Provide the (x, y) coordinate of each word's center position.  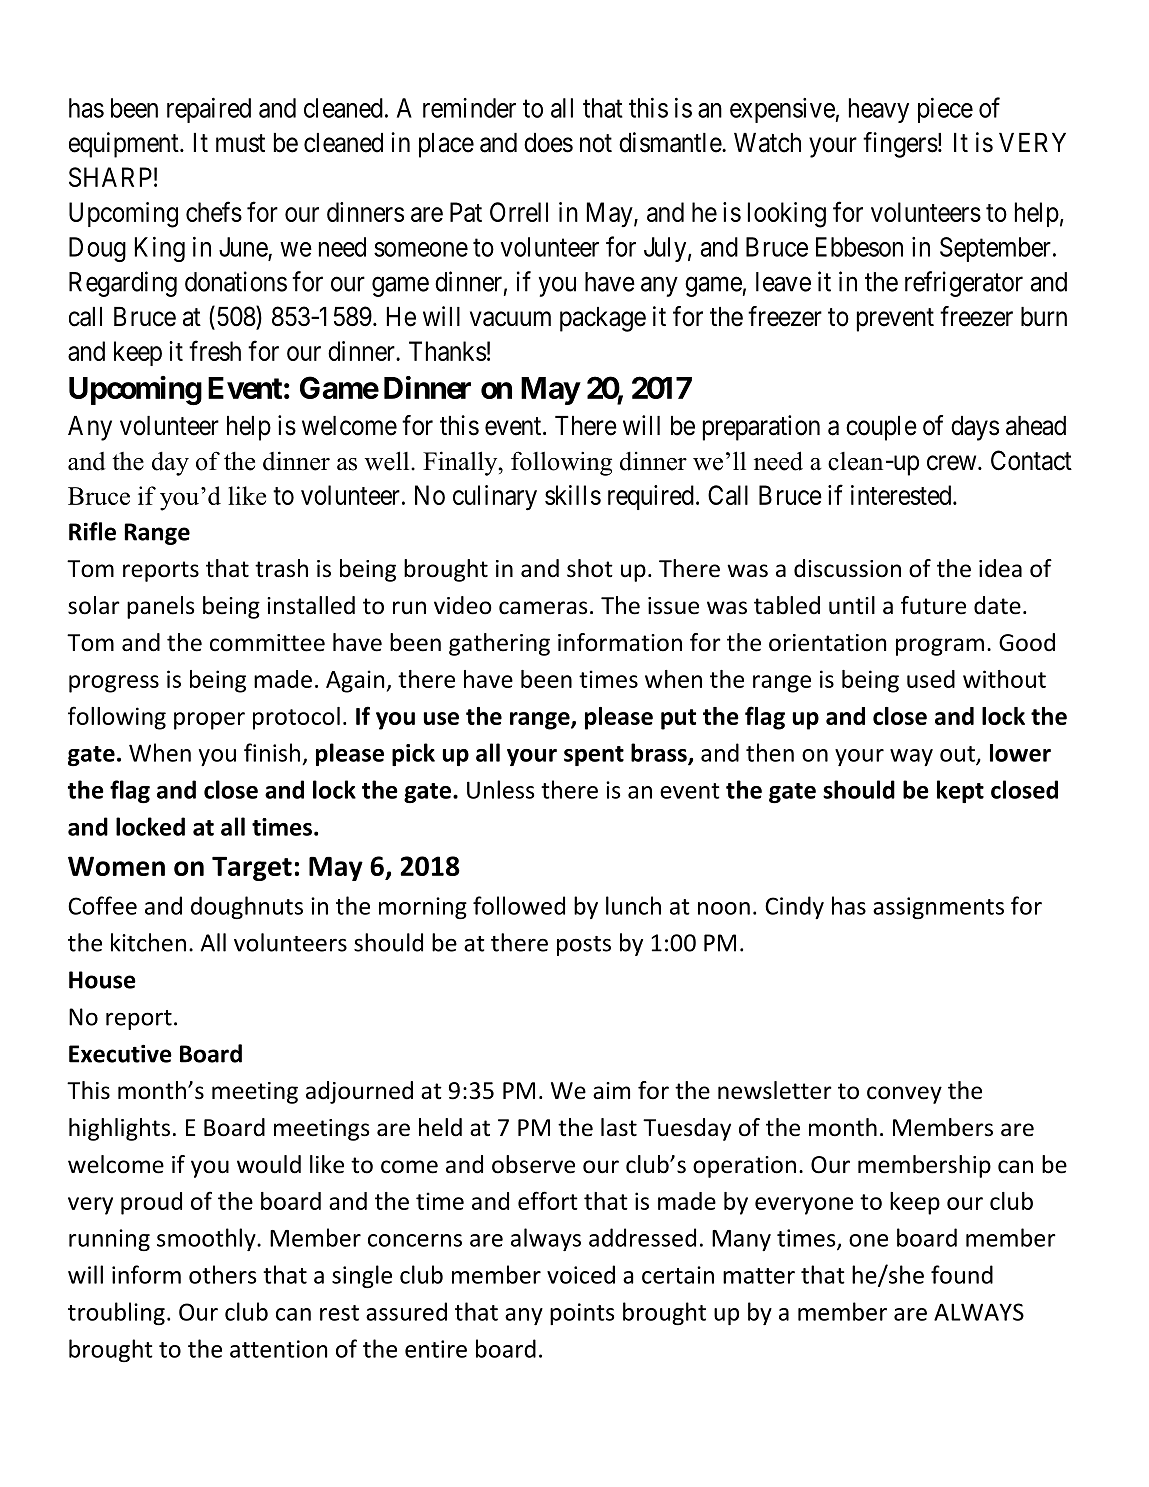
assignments (938, 908)
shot (590, 568)
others (222, 1274)
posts (584, 946)
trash (281, 568)
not (596, 143)
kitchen (148, 942)
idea (1000, 568)
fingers (900, 145)
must (240, 143)
